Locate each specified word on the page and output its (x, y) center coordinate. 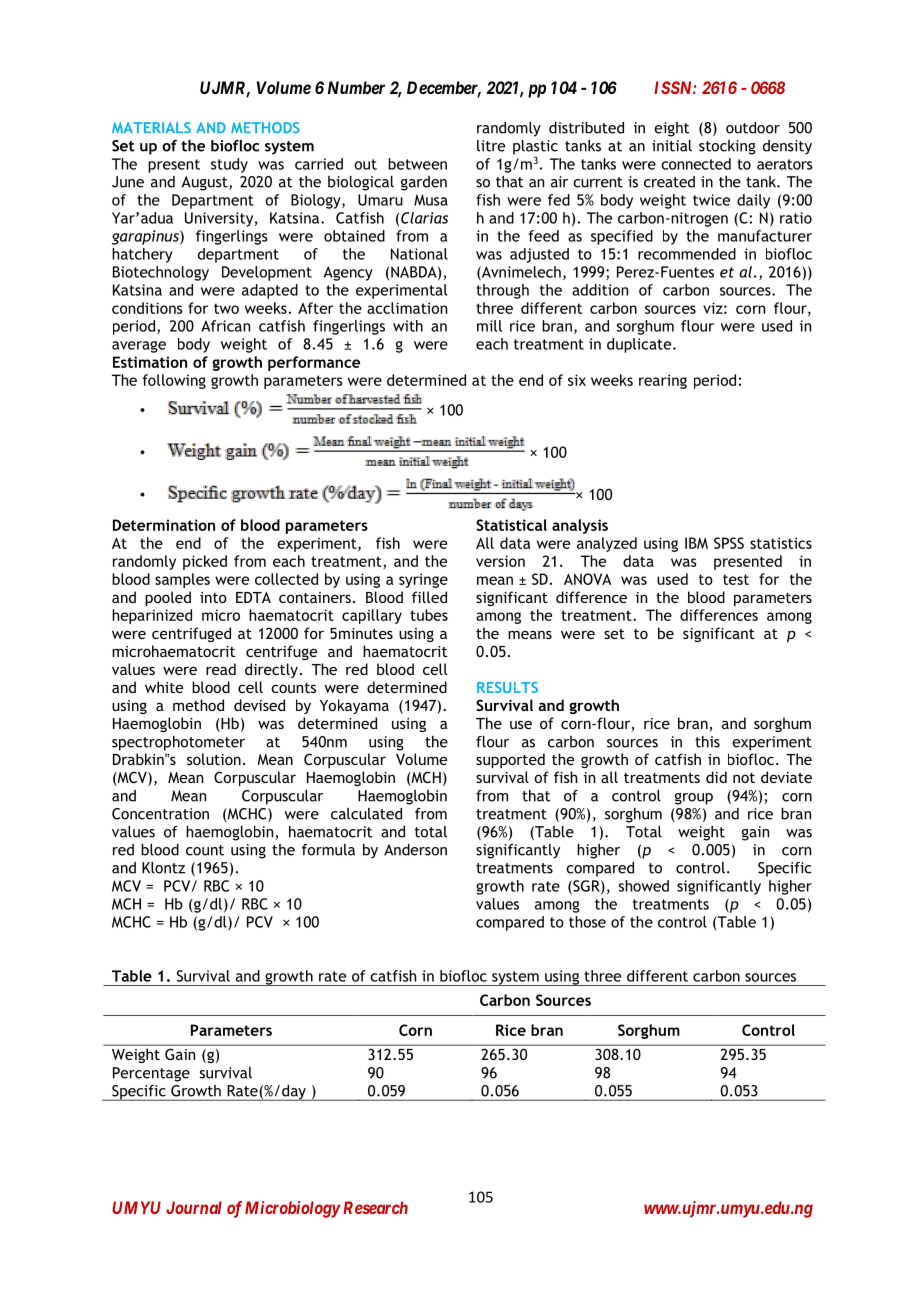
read (221, 669)
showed (644, 886)
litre (491, 146)
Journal (194, 1207)
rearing (663, 381)
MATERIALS (151, 127)
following (174, 381)
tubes (429, 615)
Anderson (415, 850)
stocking (727, 147)
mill (489, 326)
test (736, 579)
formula (328, 850)
